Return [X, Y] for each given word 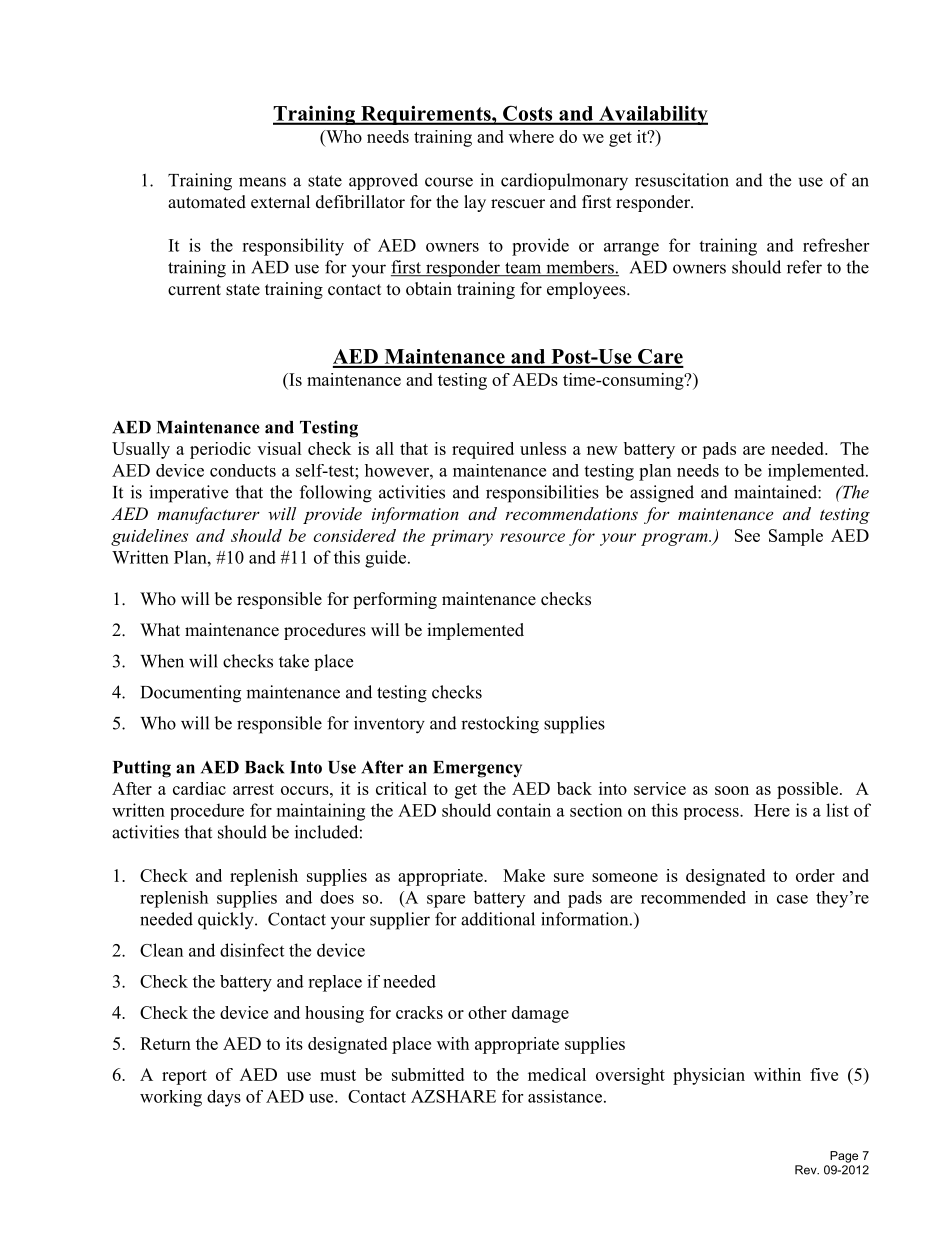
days [224, 1098]
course [449, 182]
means [262, 182]
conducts [243, 470]
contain [524, 810]
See [747, 535]
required [483, 450]
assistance [565, 1096]
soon [732, 790]
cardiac [199, 788]
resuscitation [682, 180]
